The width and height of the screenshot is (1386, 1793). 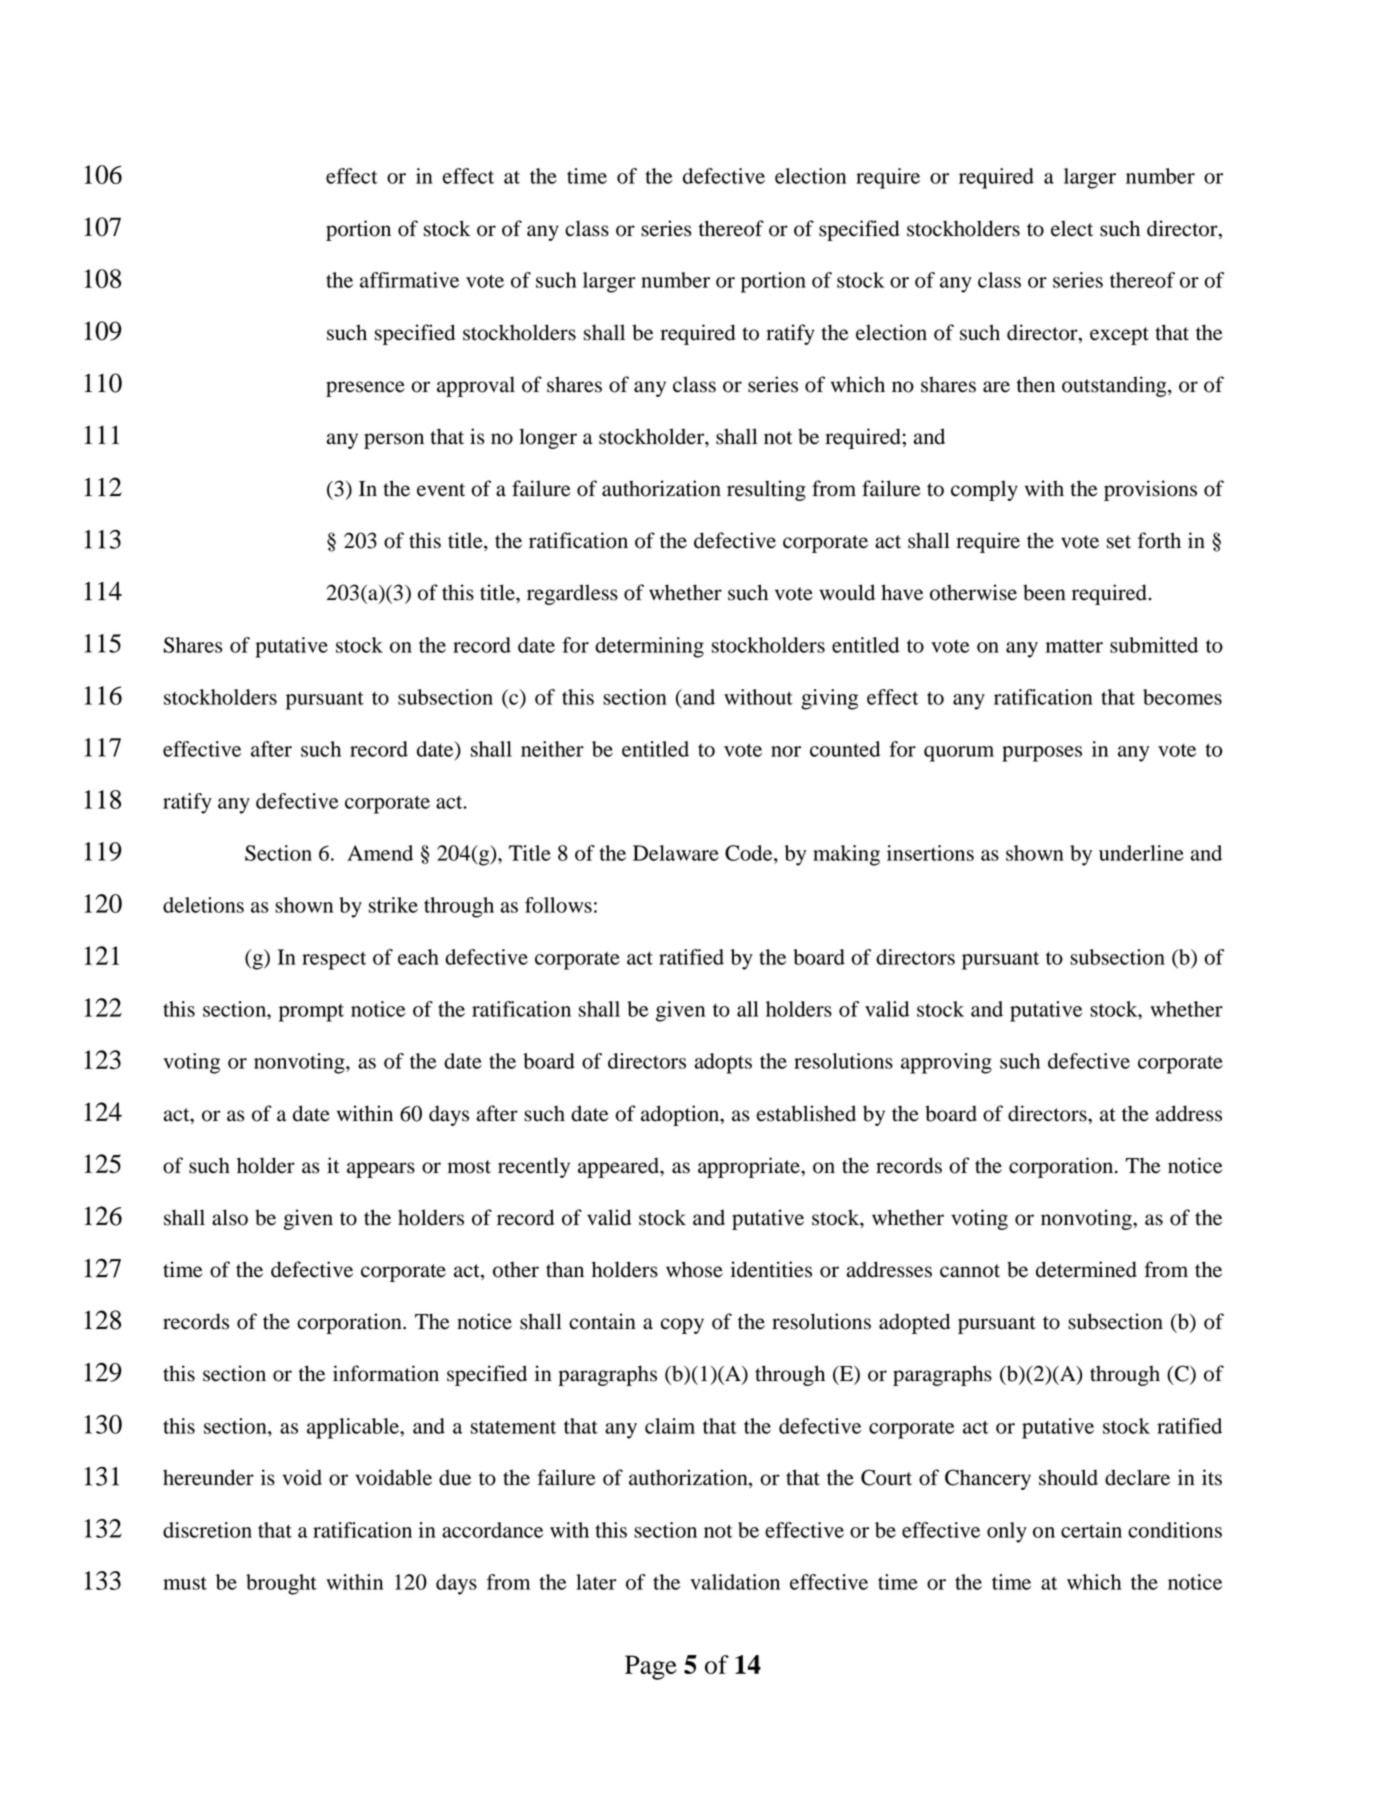 What do you see at coordinates (651, 1667) in the screenshot?
I see `Page` at bounding box center [651, 1667].
